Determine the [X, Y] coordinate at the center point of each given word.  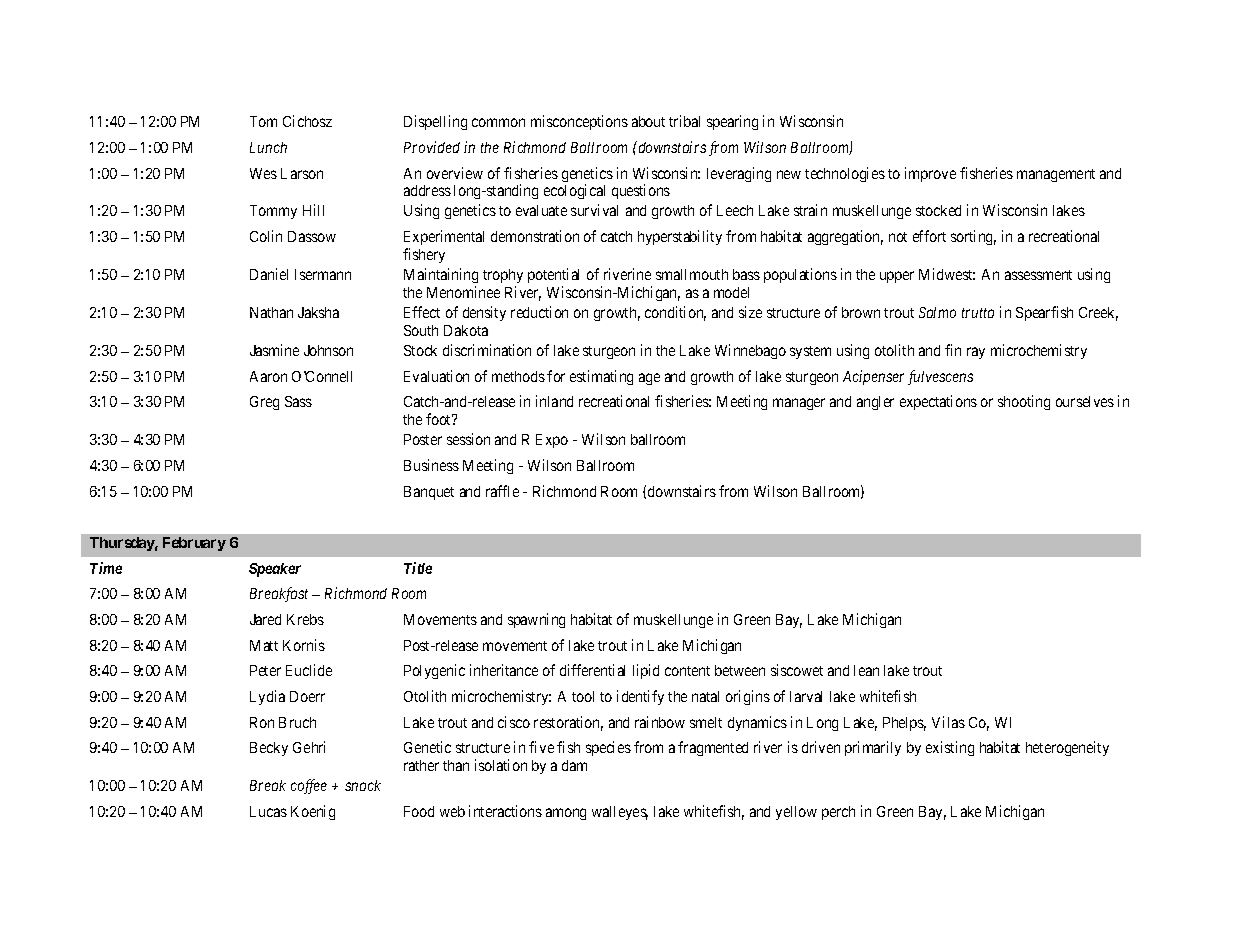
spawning [536, 620]
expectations [938, 402]
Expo [552, 441]
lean [866, 670]
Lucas [268, 811]
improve [930, 174]
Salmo [937, 312]
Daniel [269, 274]
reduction [539, 312]
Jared [265, 619]
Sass [298, 401]
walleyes [620, 813]
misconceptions [579, 122]
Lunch [268, 147]
